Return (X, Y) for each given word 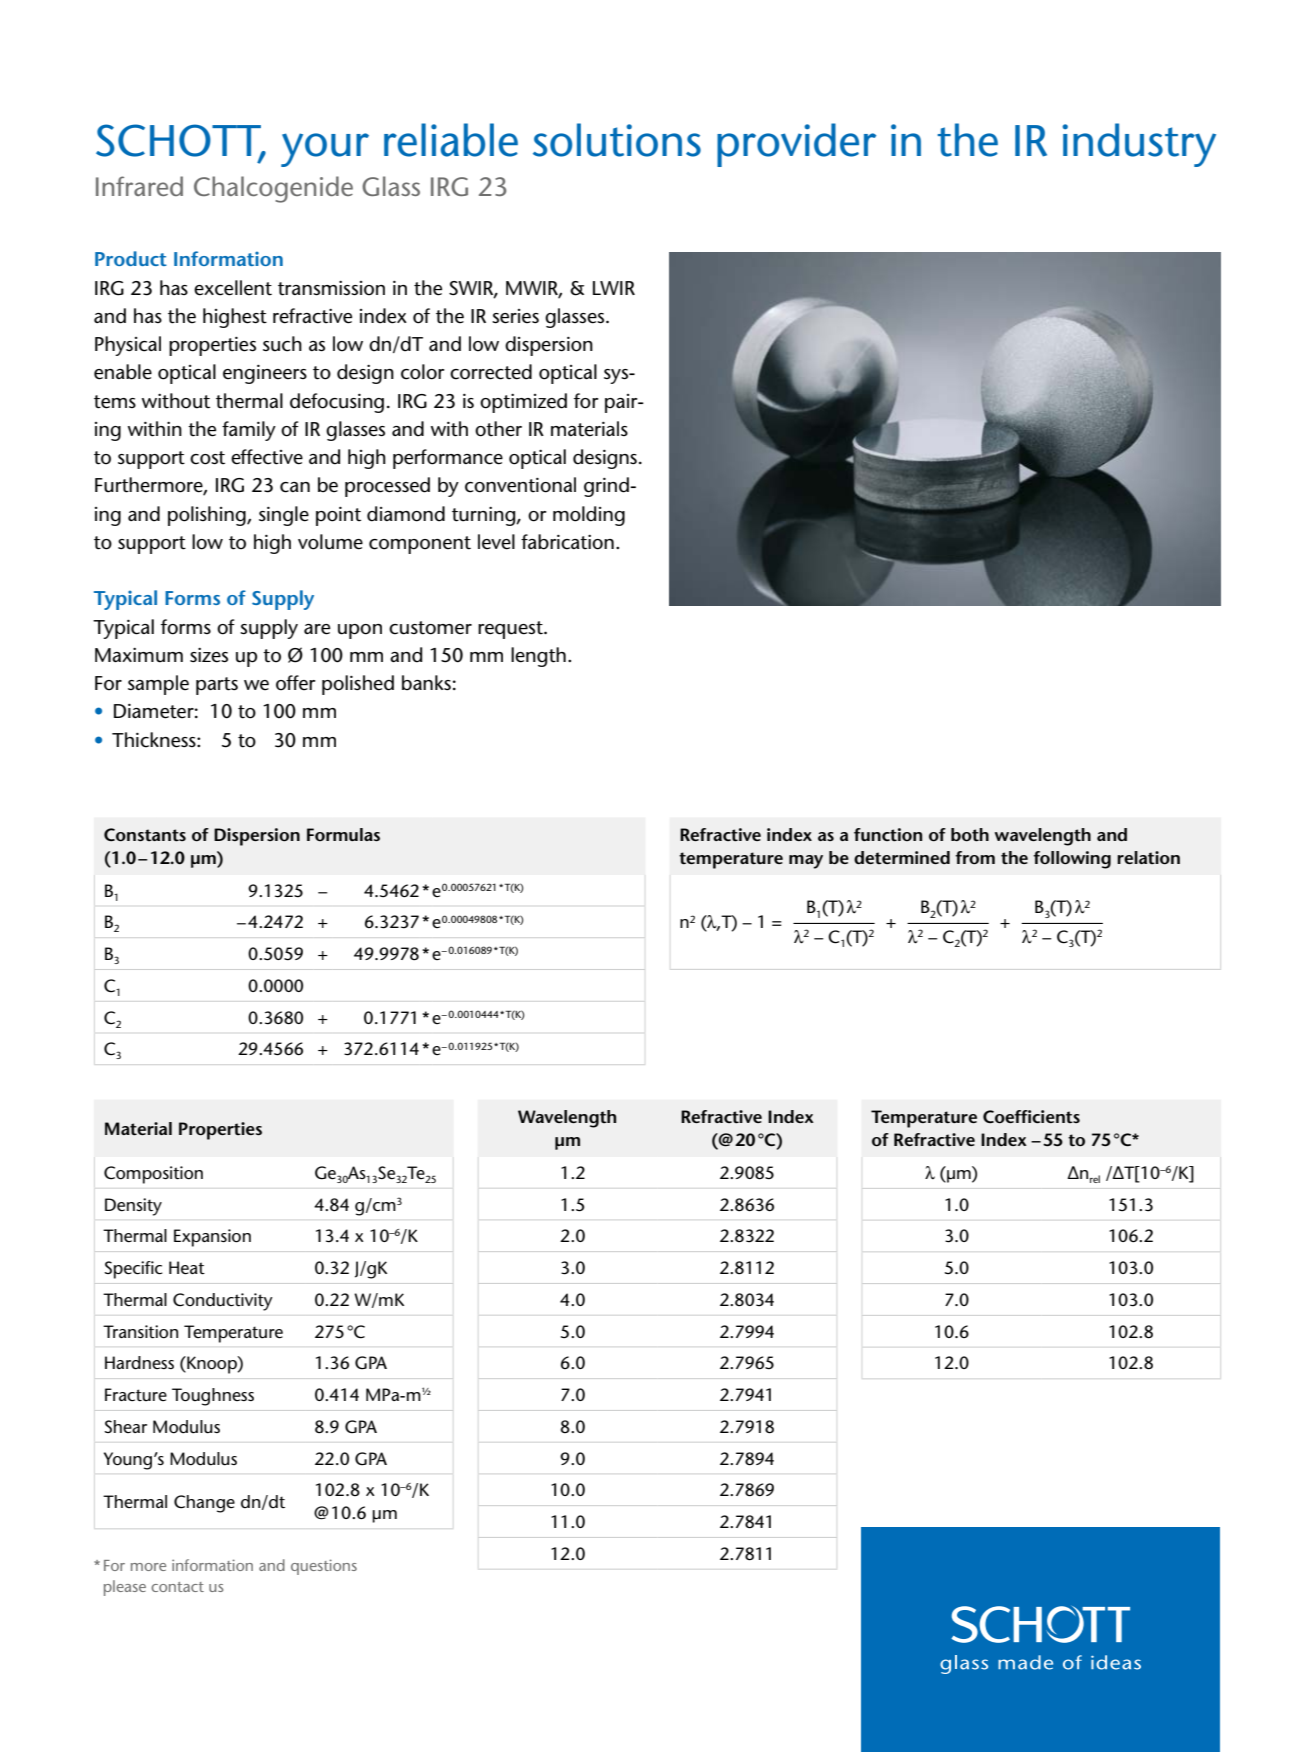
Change (204, 1504)
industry (1139, 145)
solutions (617, 140)
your (325, 150)
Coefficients (1031, 1117)
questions (324, 1567)
